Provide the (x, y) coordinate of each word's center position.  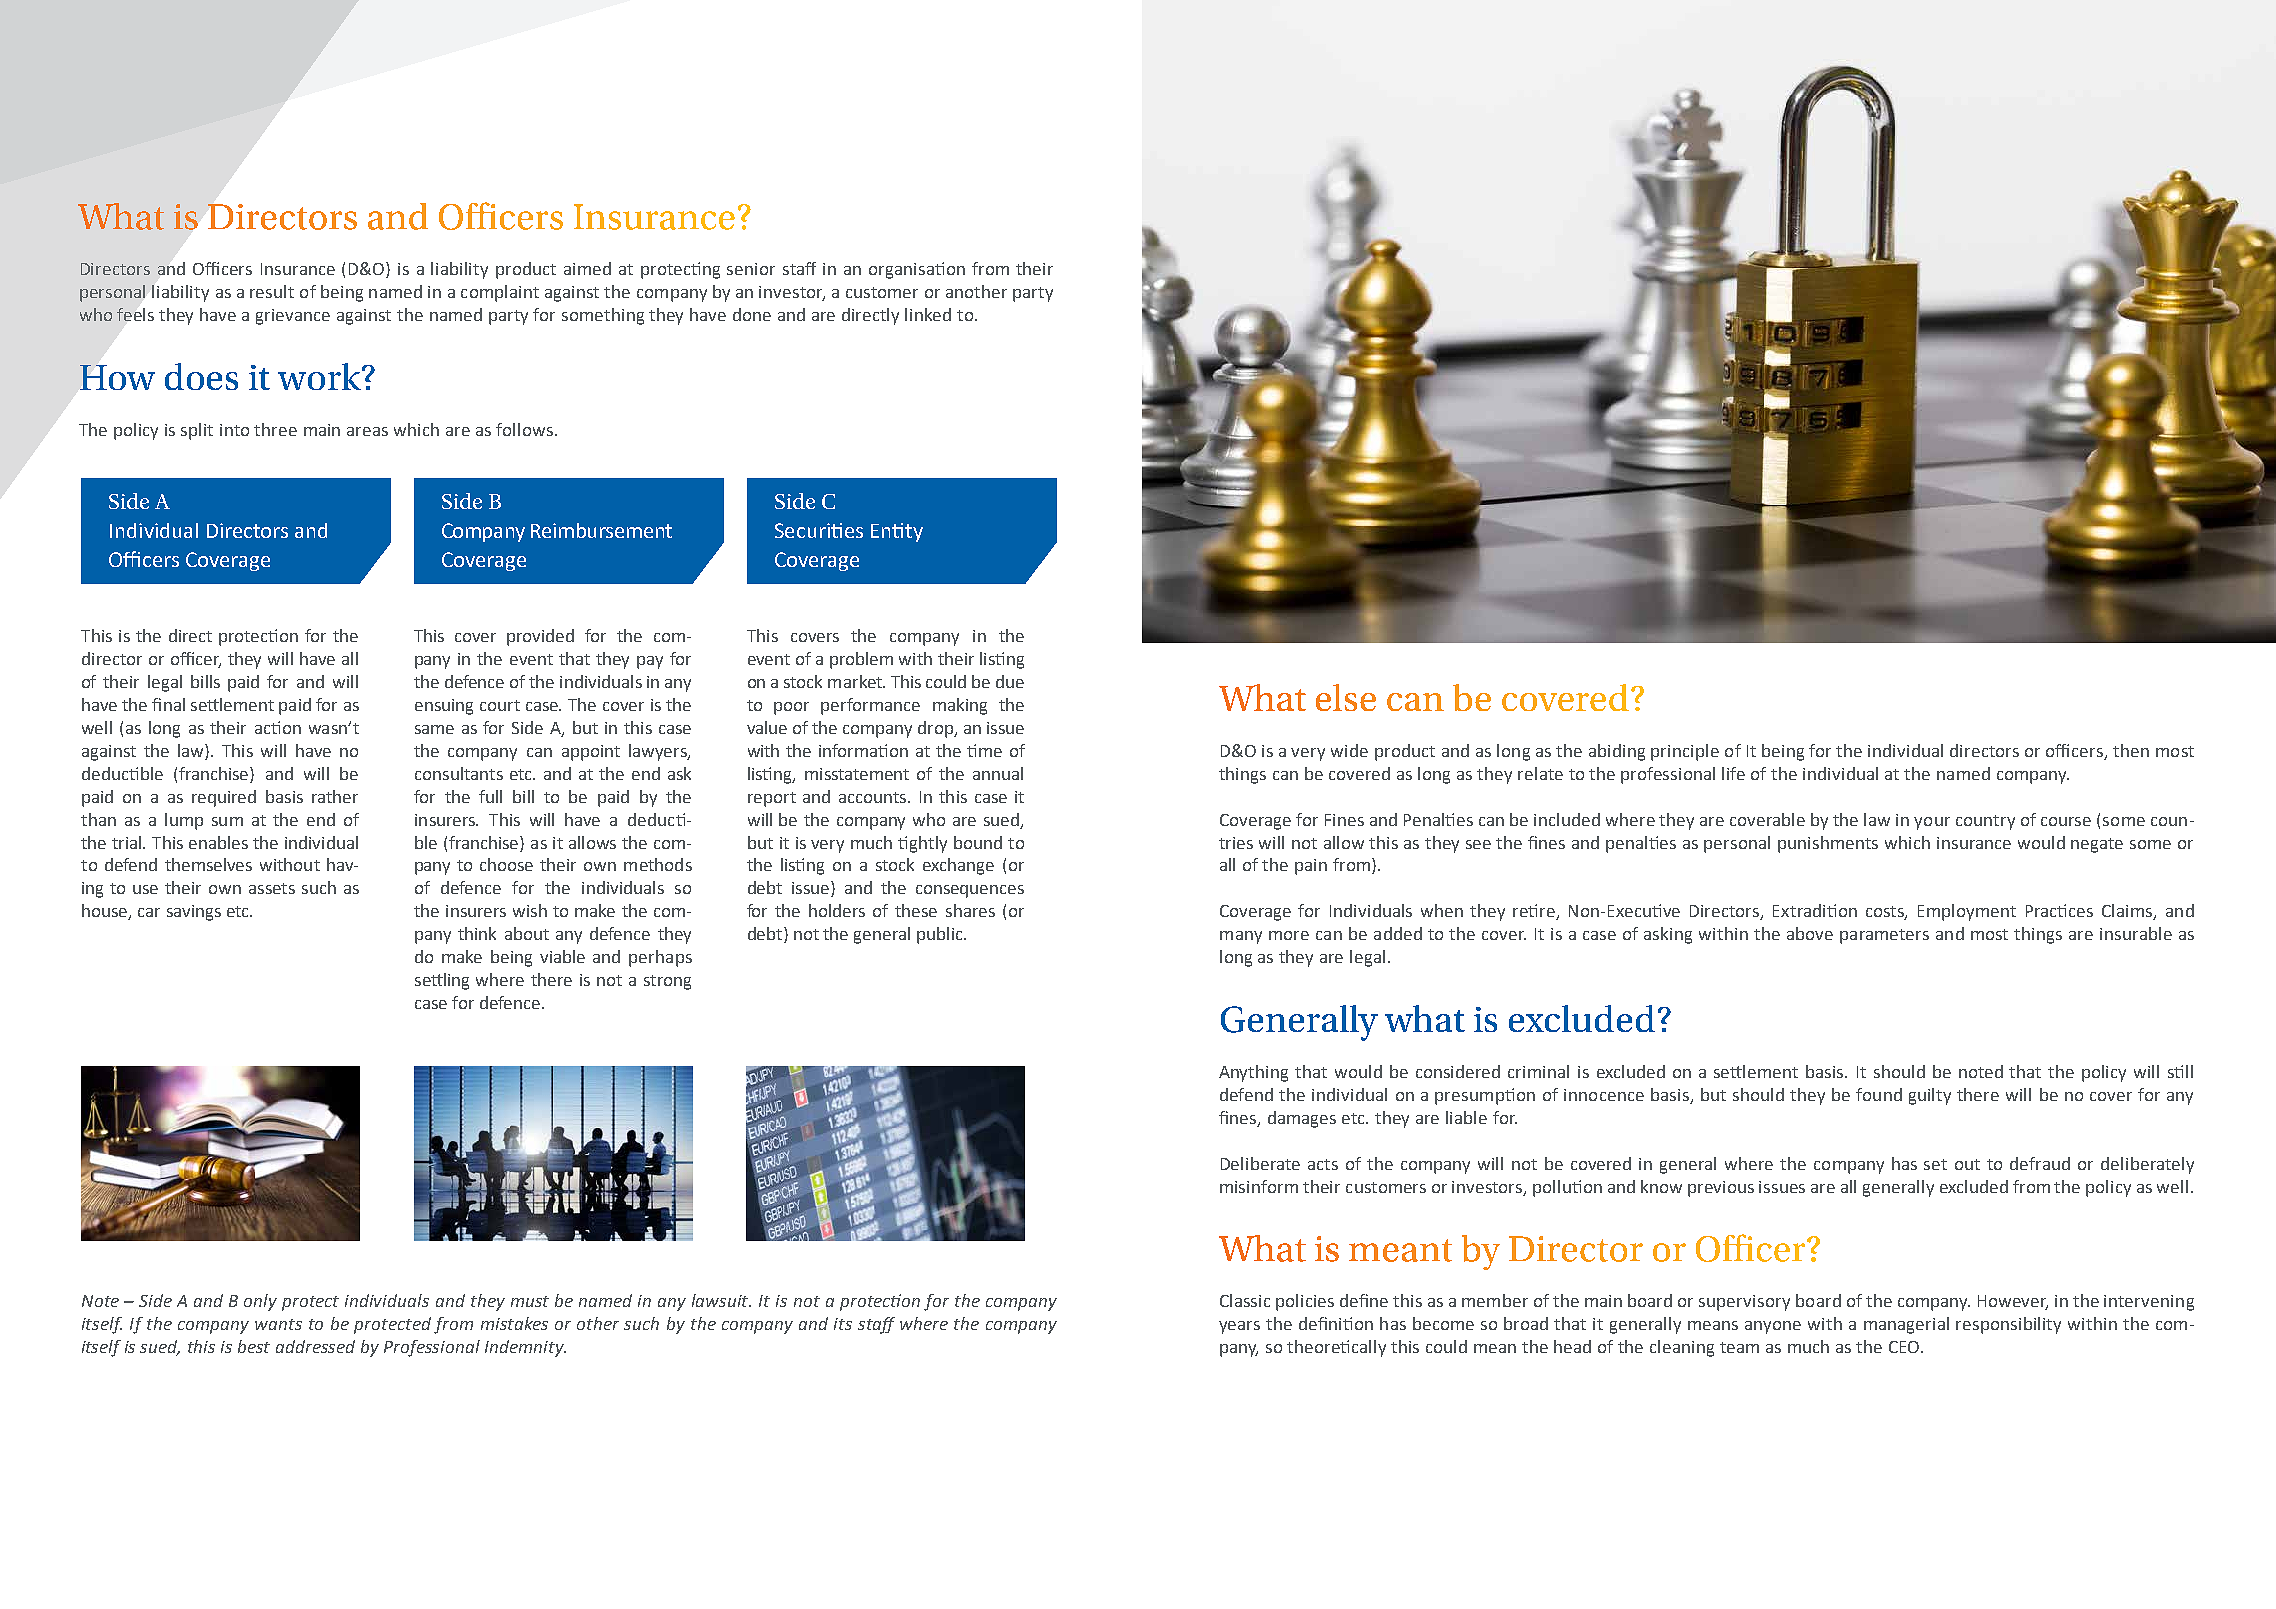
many (1241, 937)
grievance (293, 317)
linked (928, 314)
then (2131, 750)
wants (278, 1324)
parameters (1884, 936)
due (1010, 681)
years (1239, 1327)
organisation (917, 270)
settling (442, 981)
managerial (1906, 1325)
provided (540, 637)
